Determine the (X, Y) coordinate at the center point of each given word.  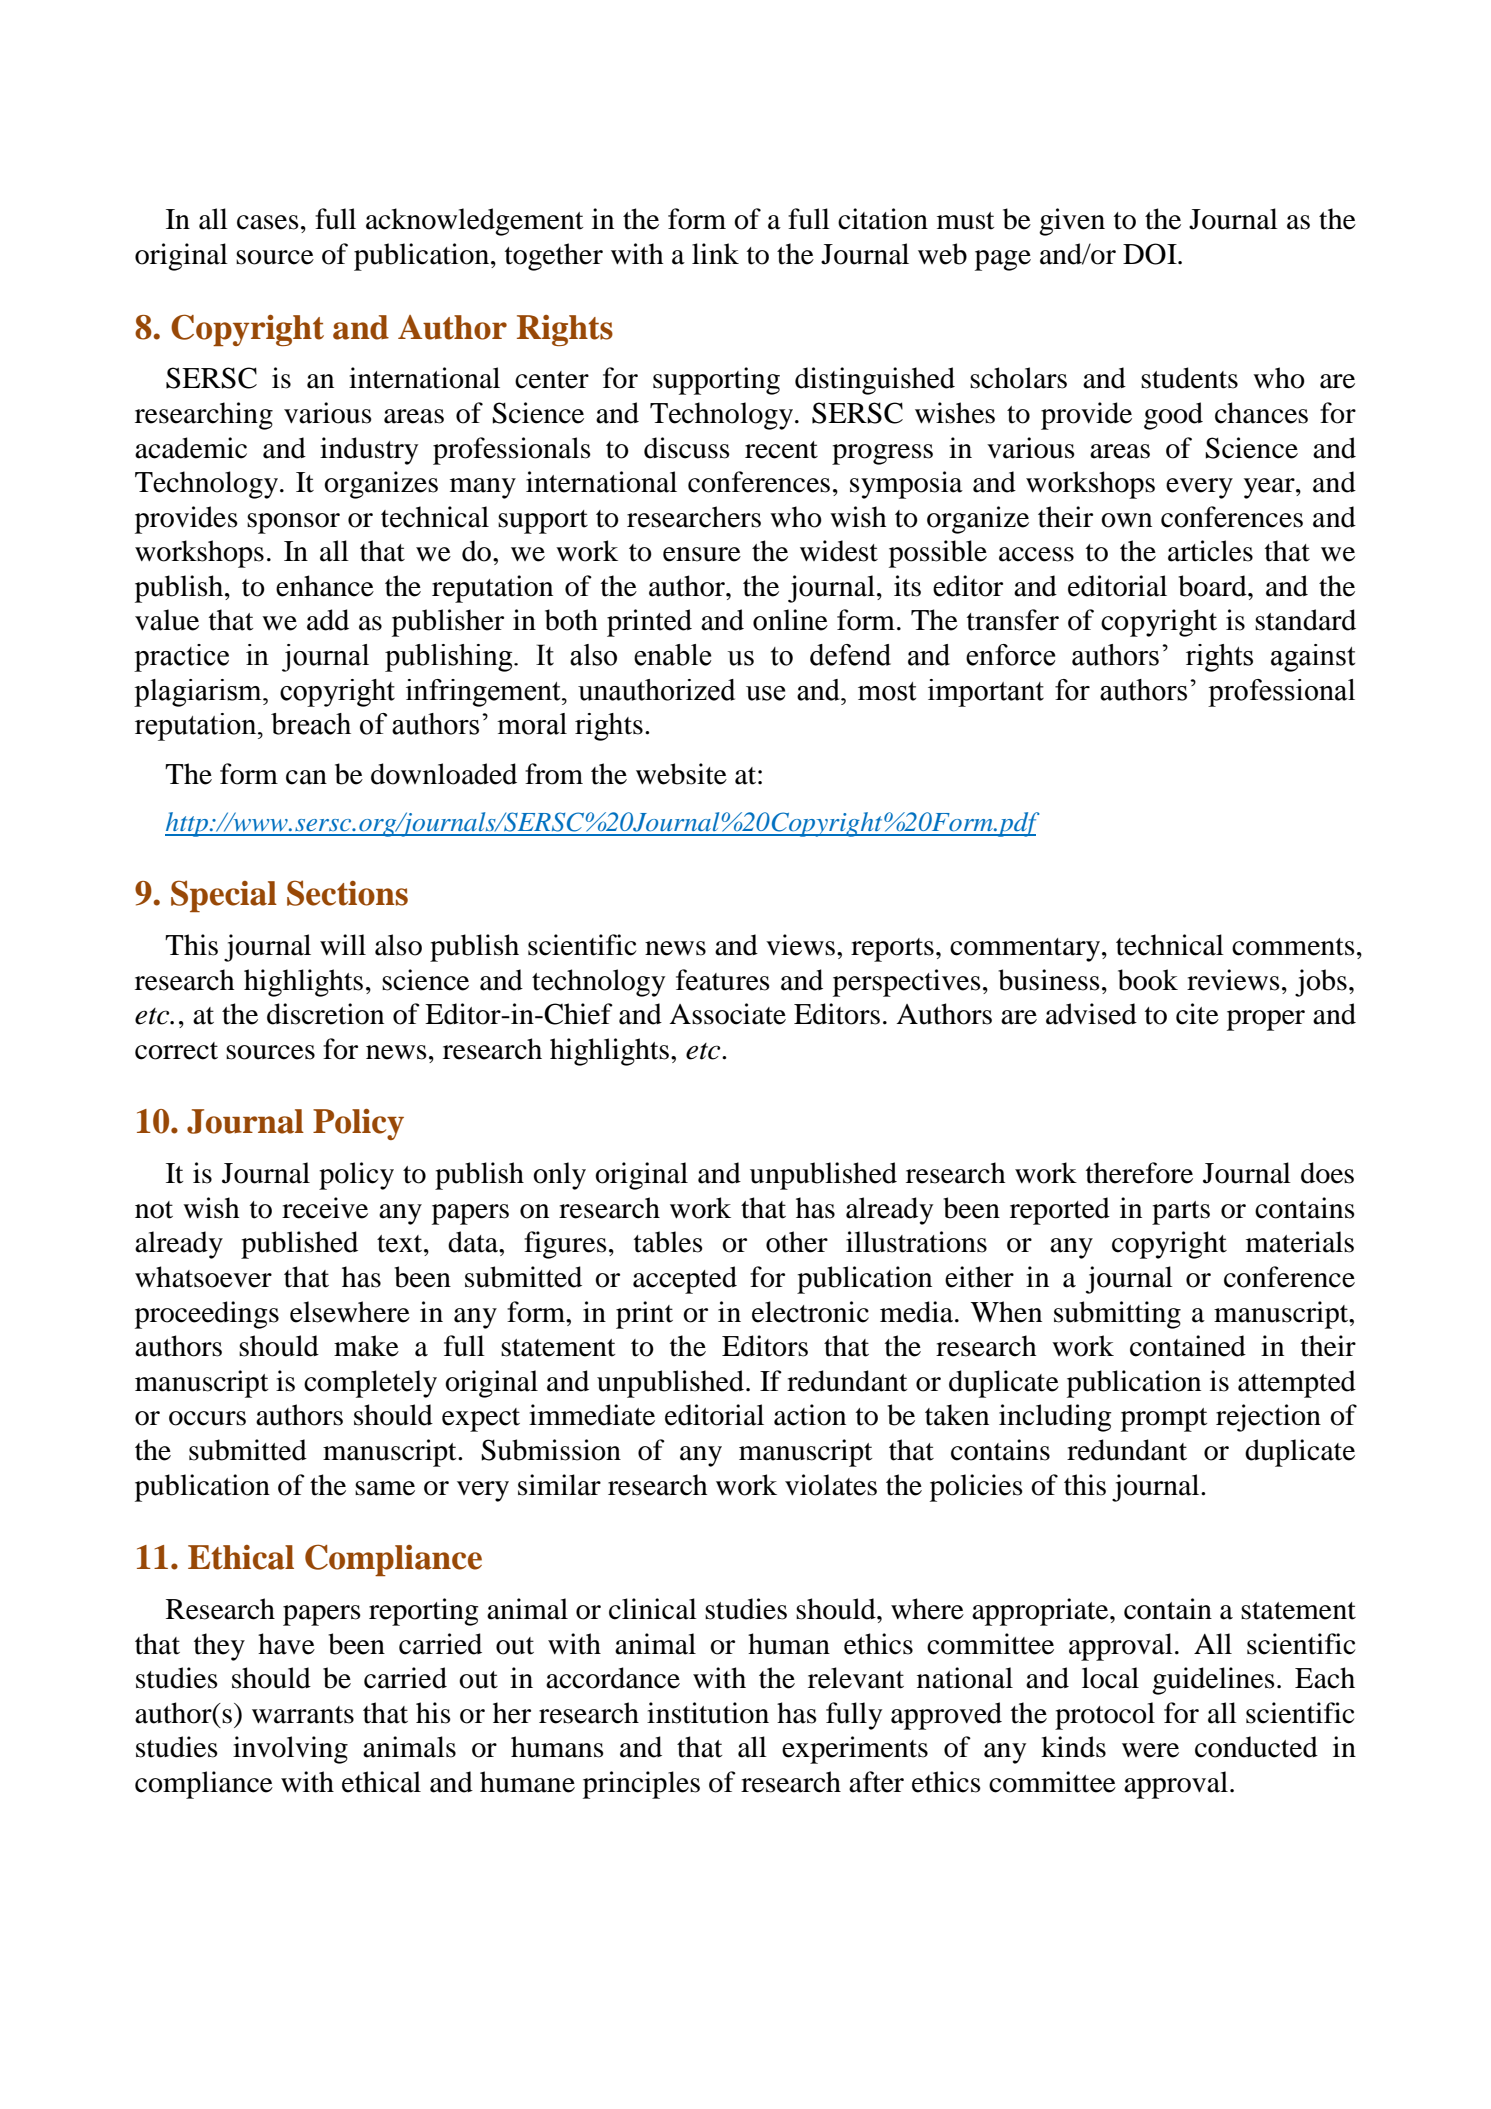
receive (325, 1208)
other (797, 1242)
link (715, 253)
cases (268, 222)
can (306, 777)
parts (1181, 1213)
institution (708, 1713)
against (1313, 658)
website (681, 774)
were (1150, 1750)
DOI (1151, 254)
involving (290, 1750)
